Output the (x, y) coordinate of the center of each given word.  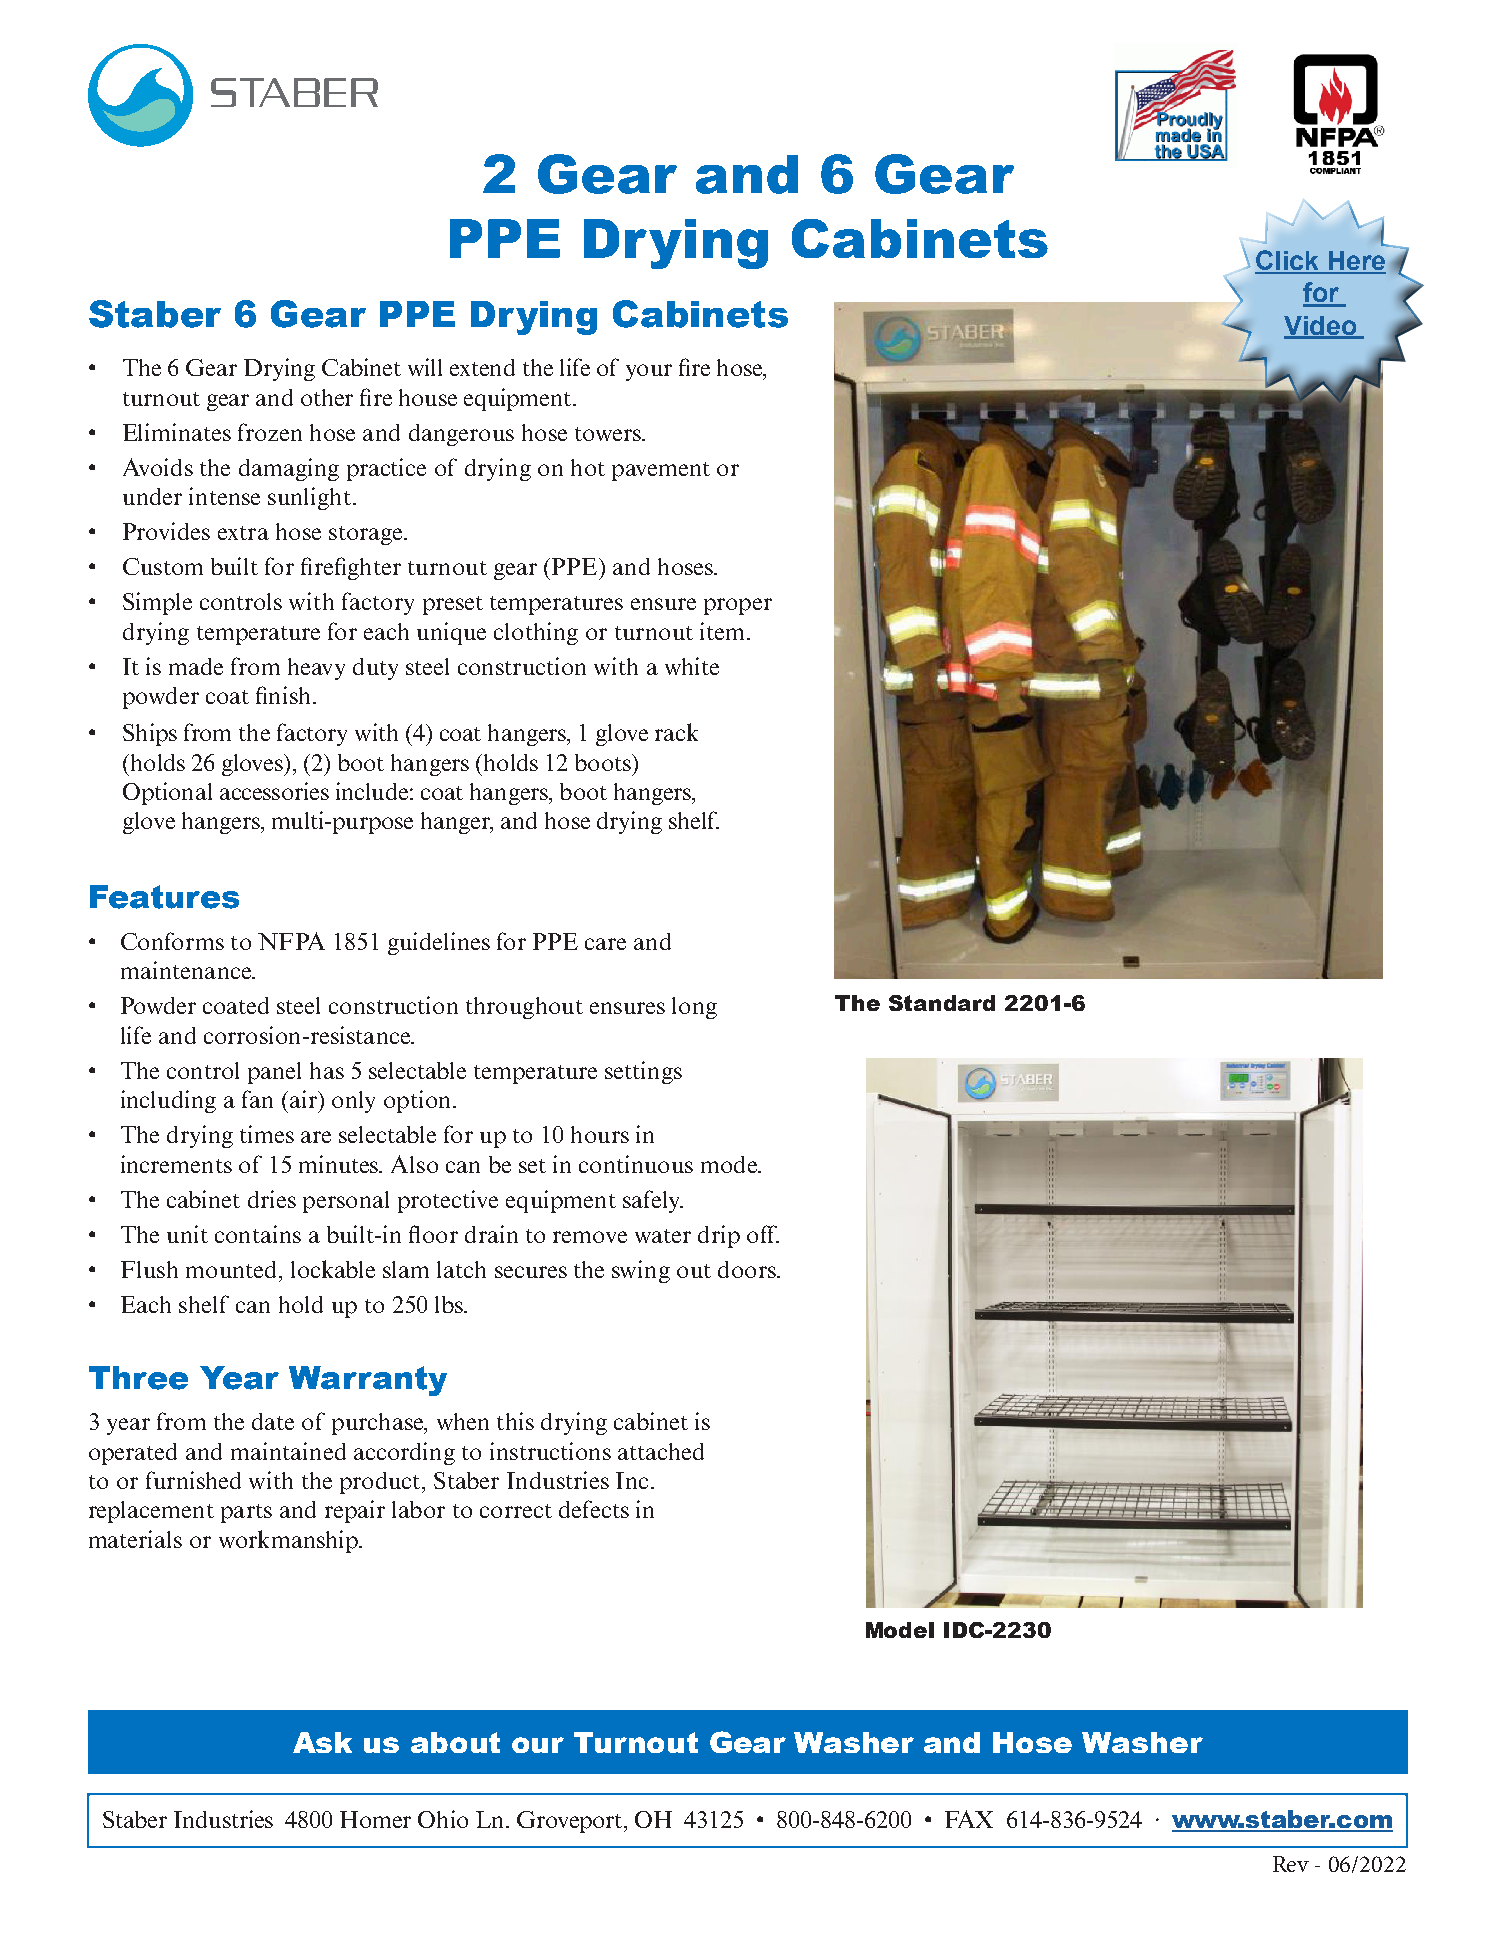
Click (1288, 261)
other (327, 397)
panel (274, 1073)
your (649, 372)
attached (661, 1451)
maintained (288, 1451)
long (694, 1008)
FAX (969, 1819)
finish (285, 695)
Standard (942, 1003)
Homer (375, 1819)
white (692, 666)
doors (748, 1269)
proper (738, 606)
